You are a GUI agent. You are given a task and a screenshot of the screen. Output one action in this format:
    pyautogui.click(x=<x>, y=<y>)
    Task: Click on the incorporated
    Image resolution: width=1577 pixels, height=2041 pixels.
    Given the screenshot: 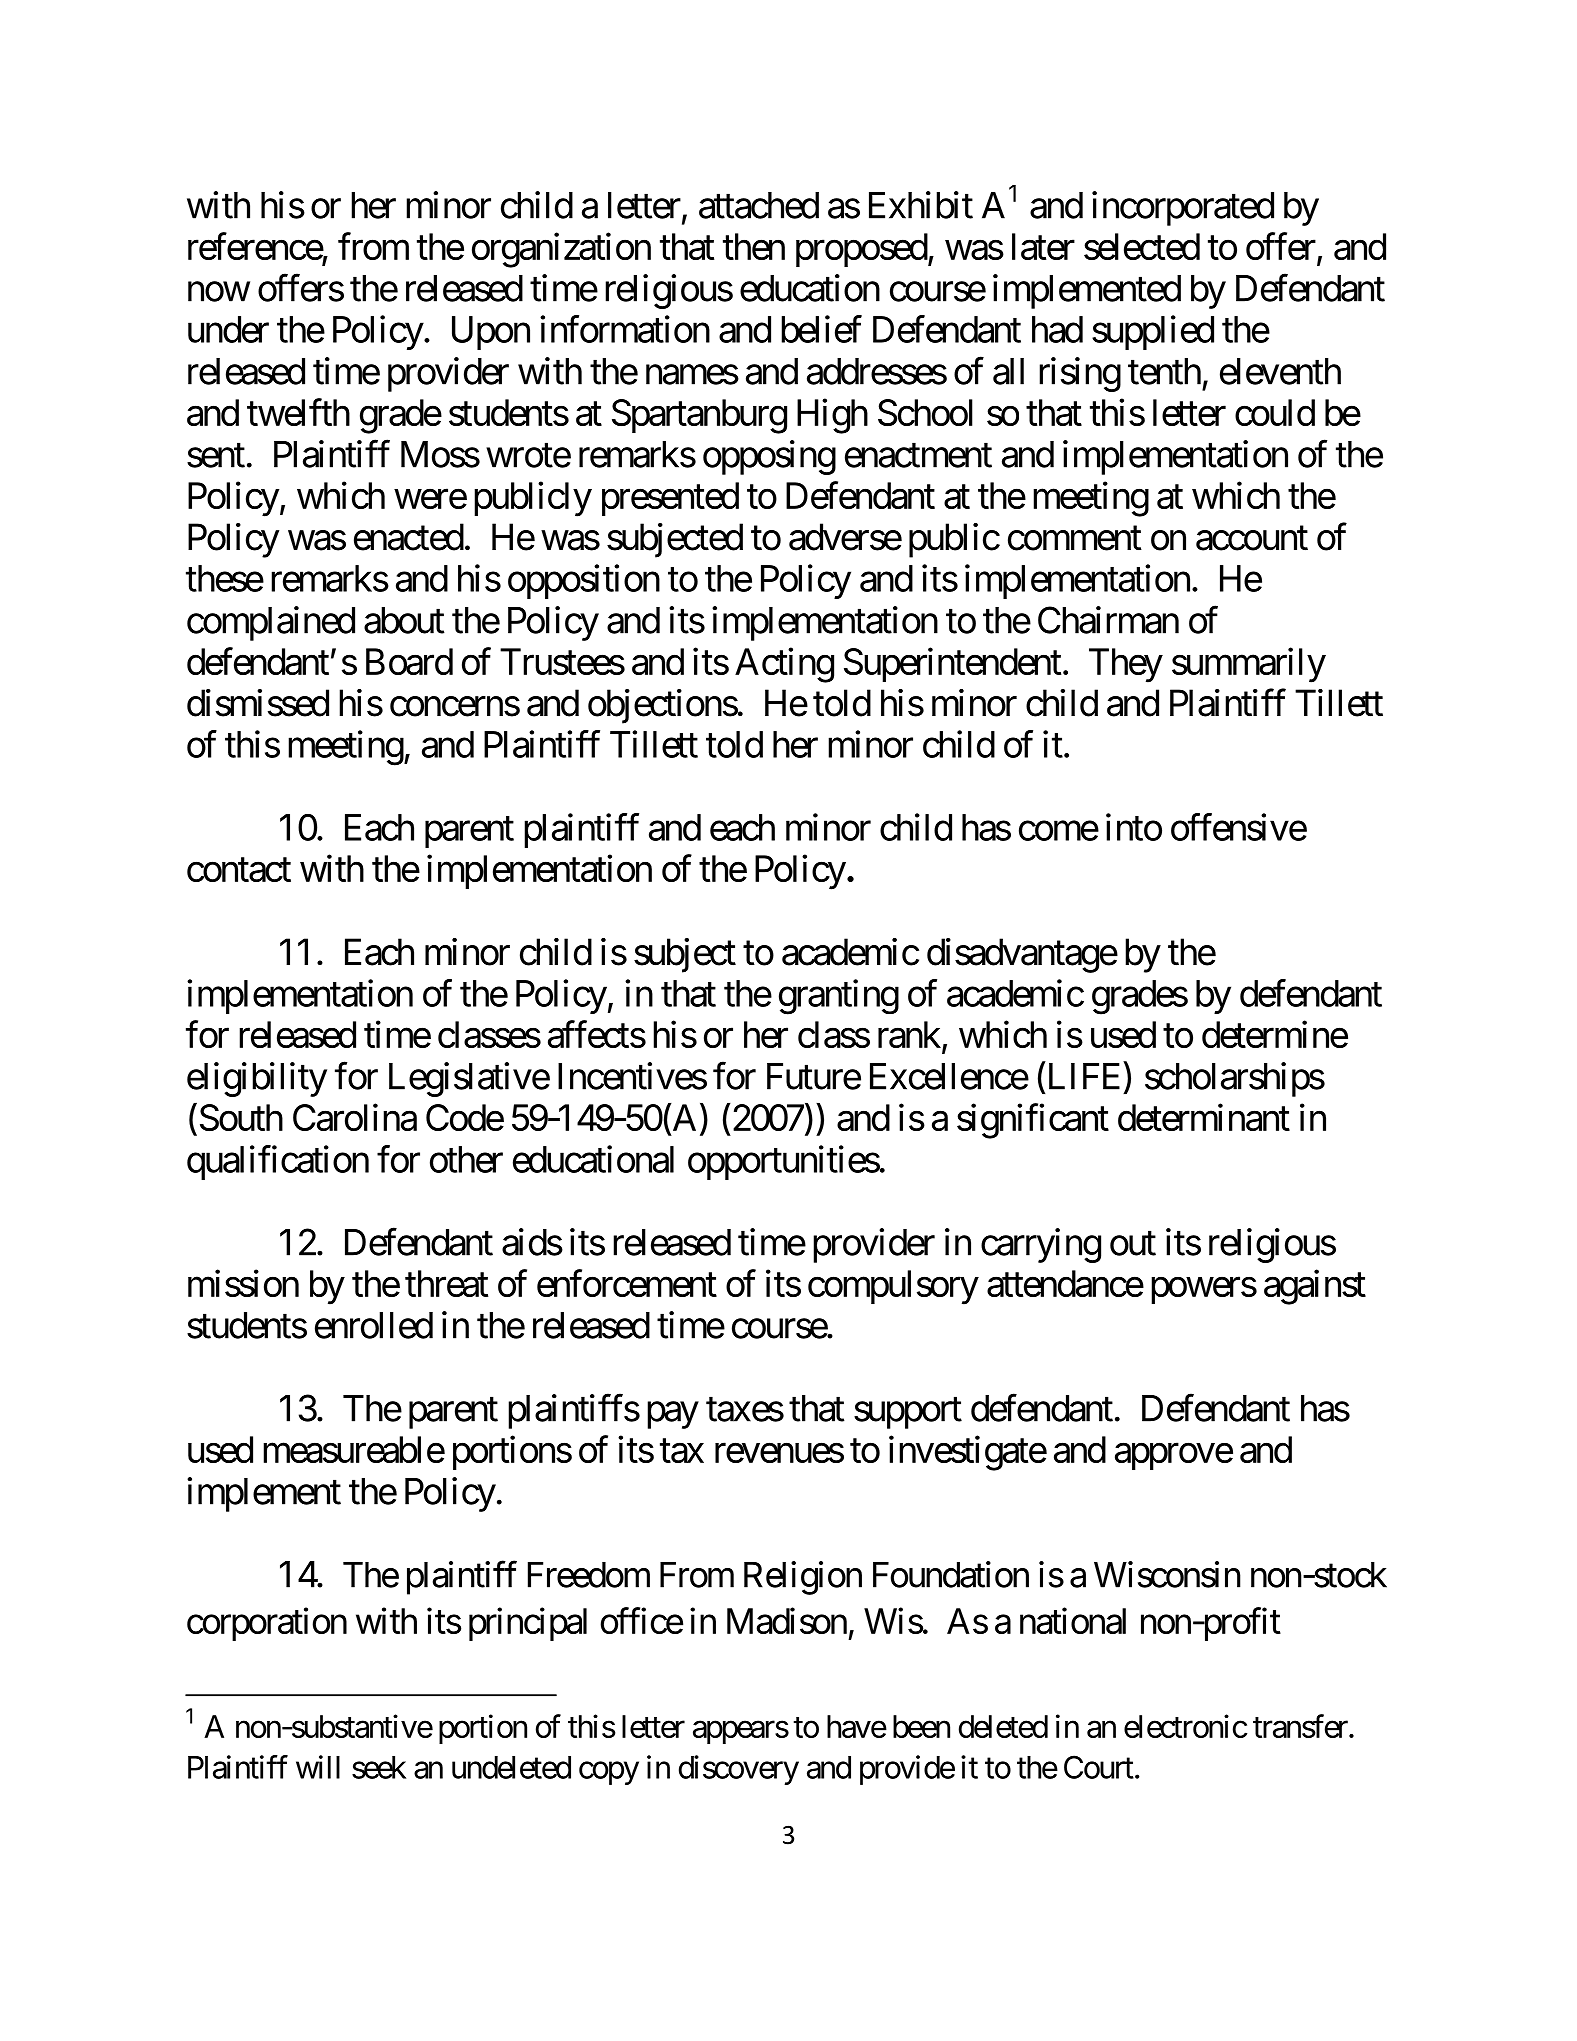 What is the action you would take?
    pyautogui.click(x=1183, y=208)
